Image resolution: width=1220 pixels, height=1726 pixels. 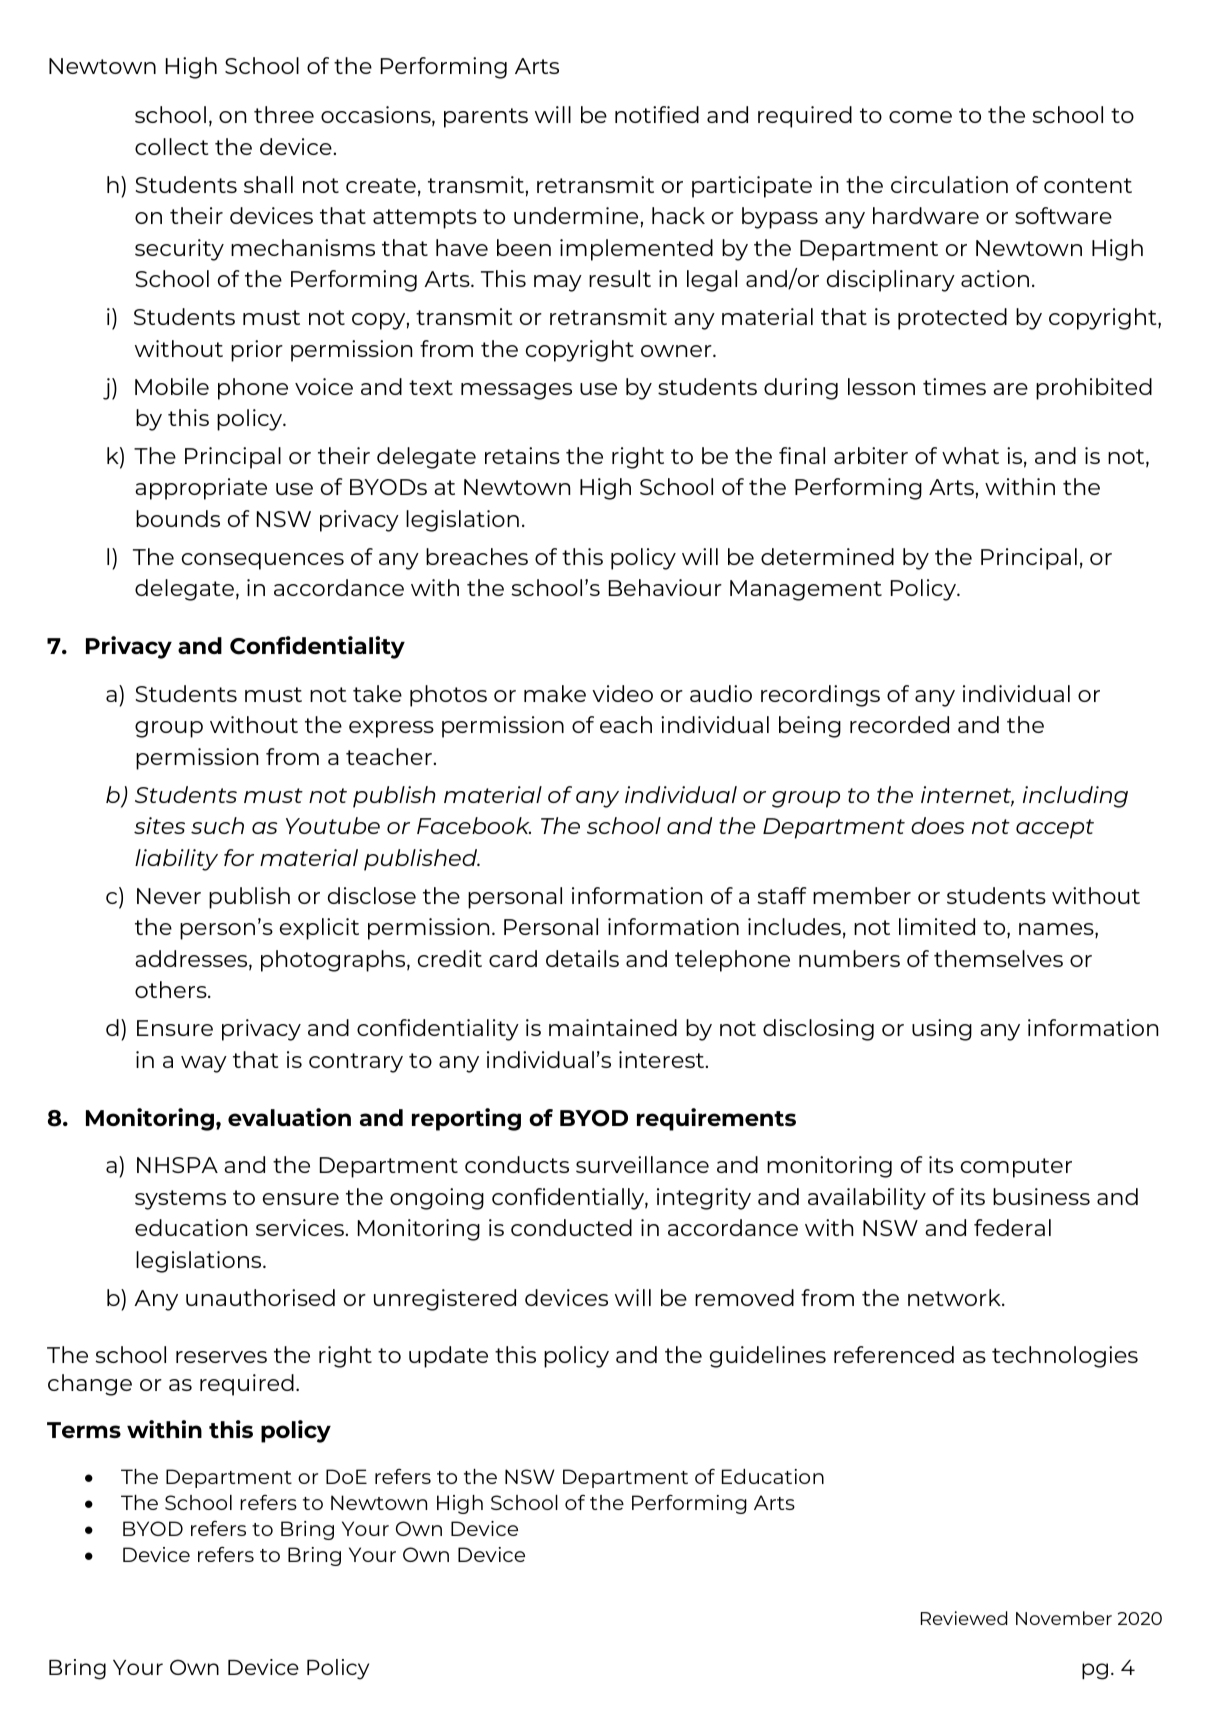 What do you see at coordinates (663, 1059) in the screenshot?
I see `interest` at bounding box center [663, 1059].
